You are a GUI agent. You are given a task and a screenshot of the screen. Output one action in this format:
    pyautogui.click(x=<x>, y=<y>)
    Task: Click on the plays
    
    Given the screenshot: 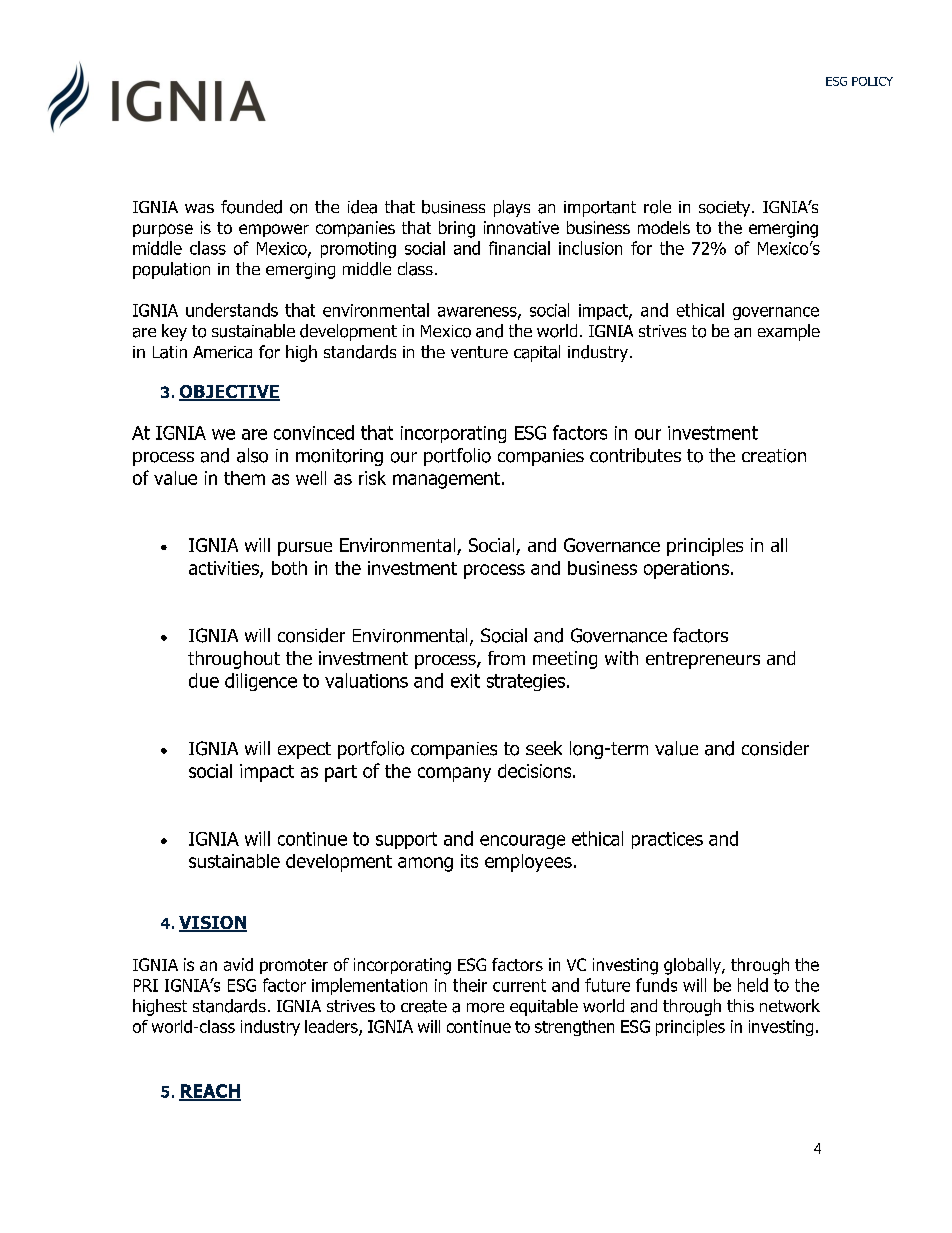 What is the action you would take?
    pyautogui.click(x=512, y=208)
